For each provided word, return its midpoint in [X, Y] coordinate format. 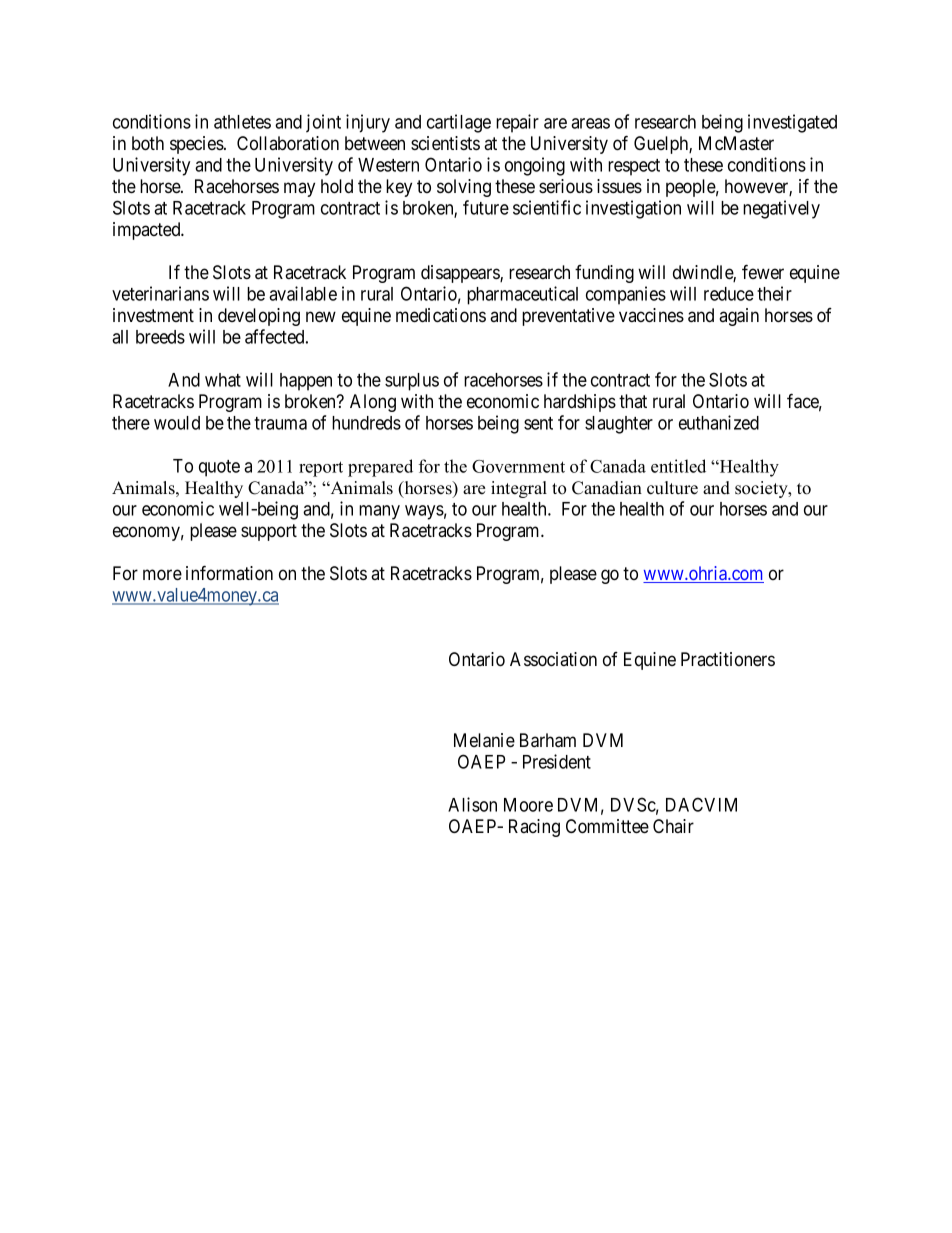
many [379, 512]
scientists [445, 143]
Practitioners [728, 659]
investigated [792, 123]
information [229, 573]
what [223, 380]
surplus [412, 382]
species [197, 145]
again [739, 317]
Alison [472, 804]
